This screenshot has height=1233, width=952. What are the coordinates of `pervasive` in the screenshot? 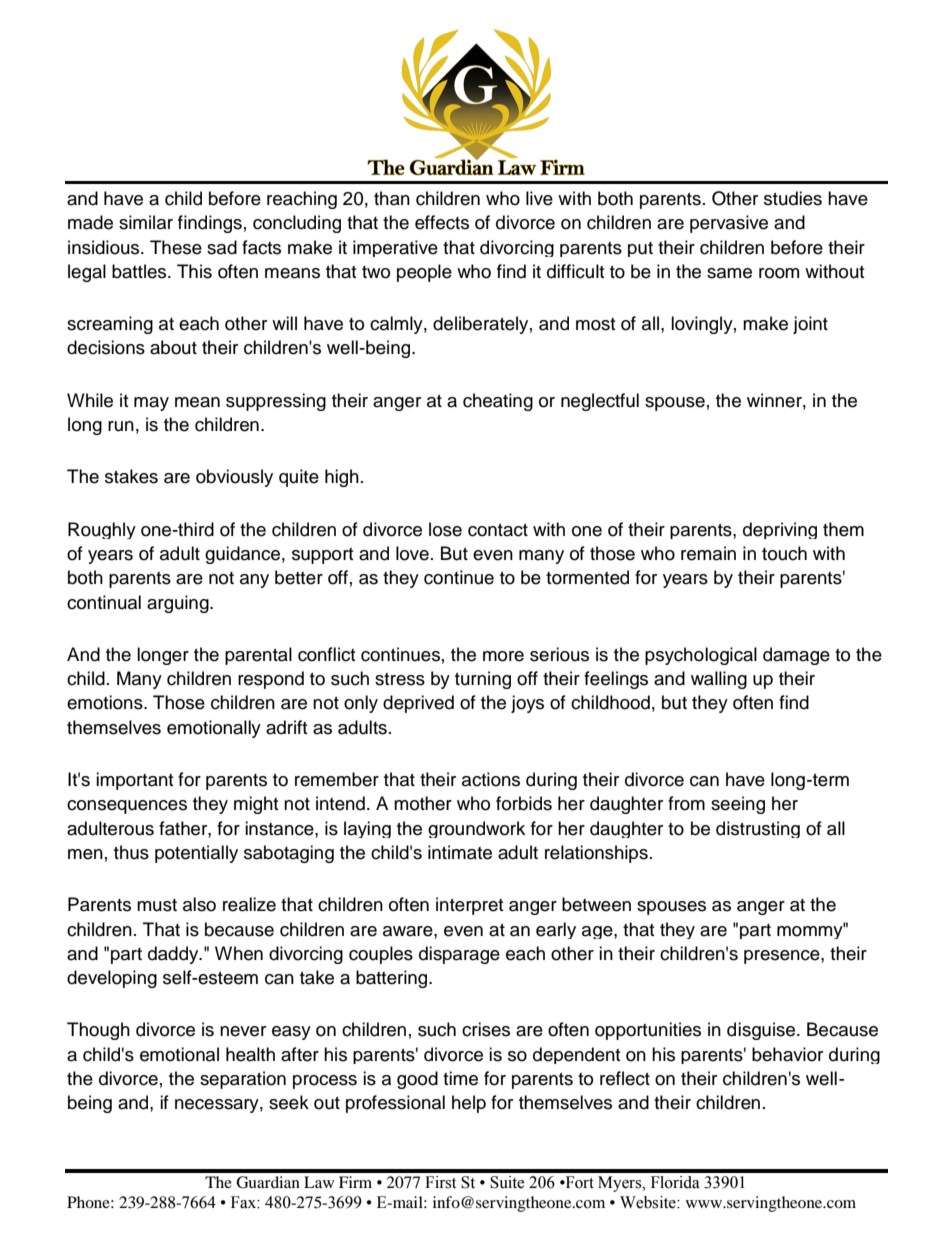 It's located at (729, 224).
